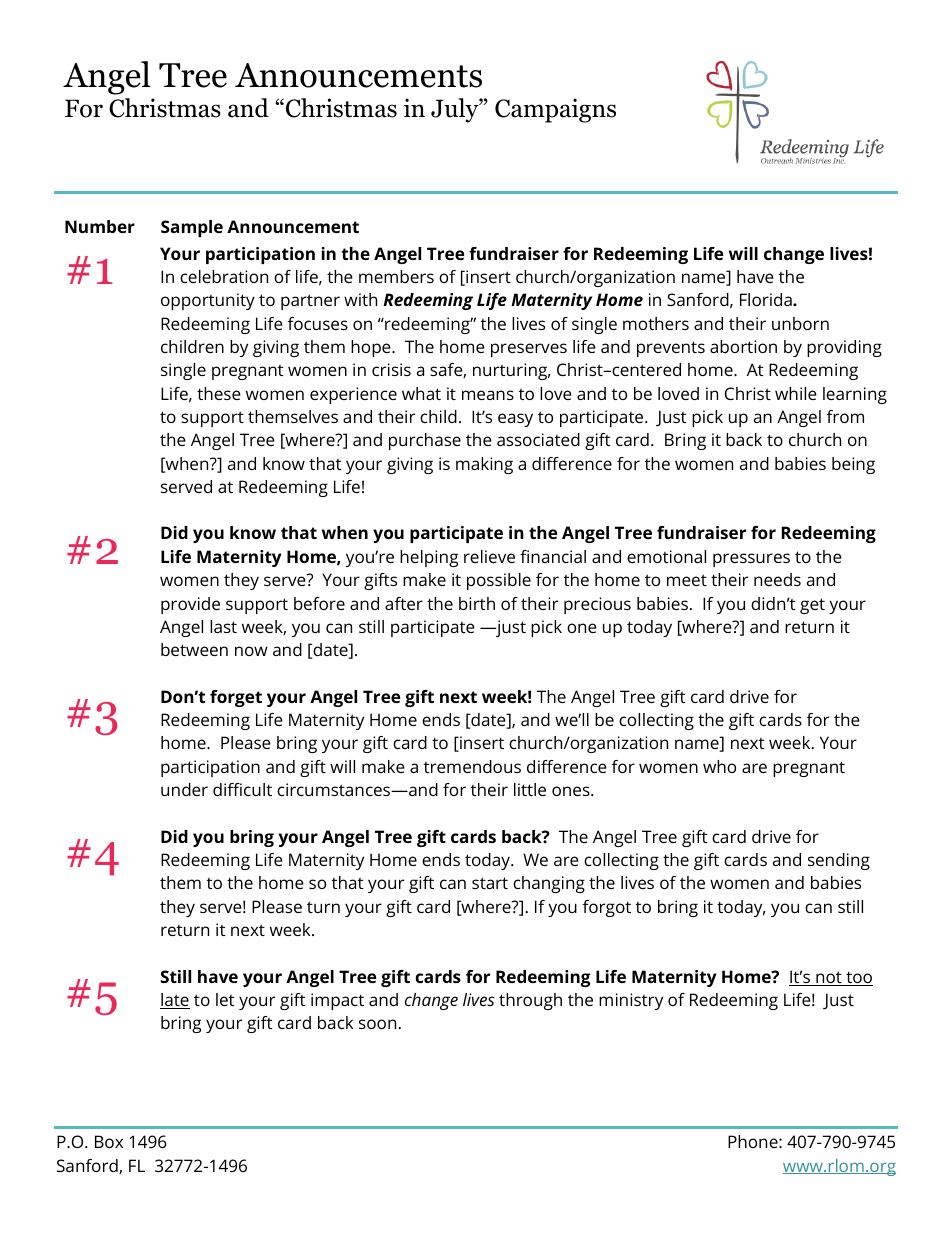 The image size is (952, 1233). What do you see at coordinates (219, 393) in the screenshot?
I see `these` at bounding box center [219, 393].
